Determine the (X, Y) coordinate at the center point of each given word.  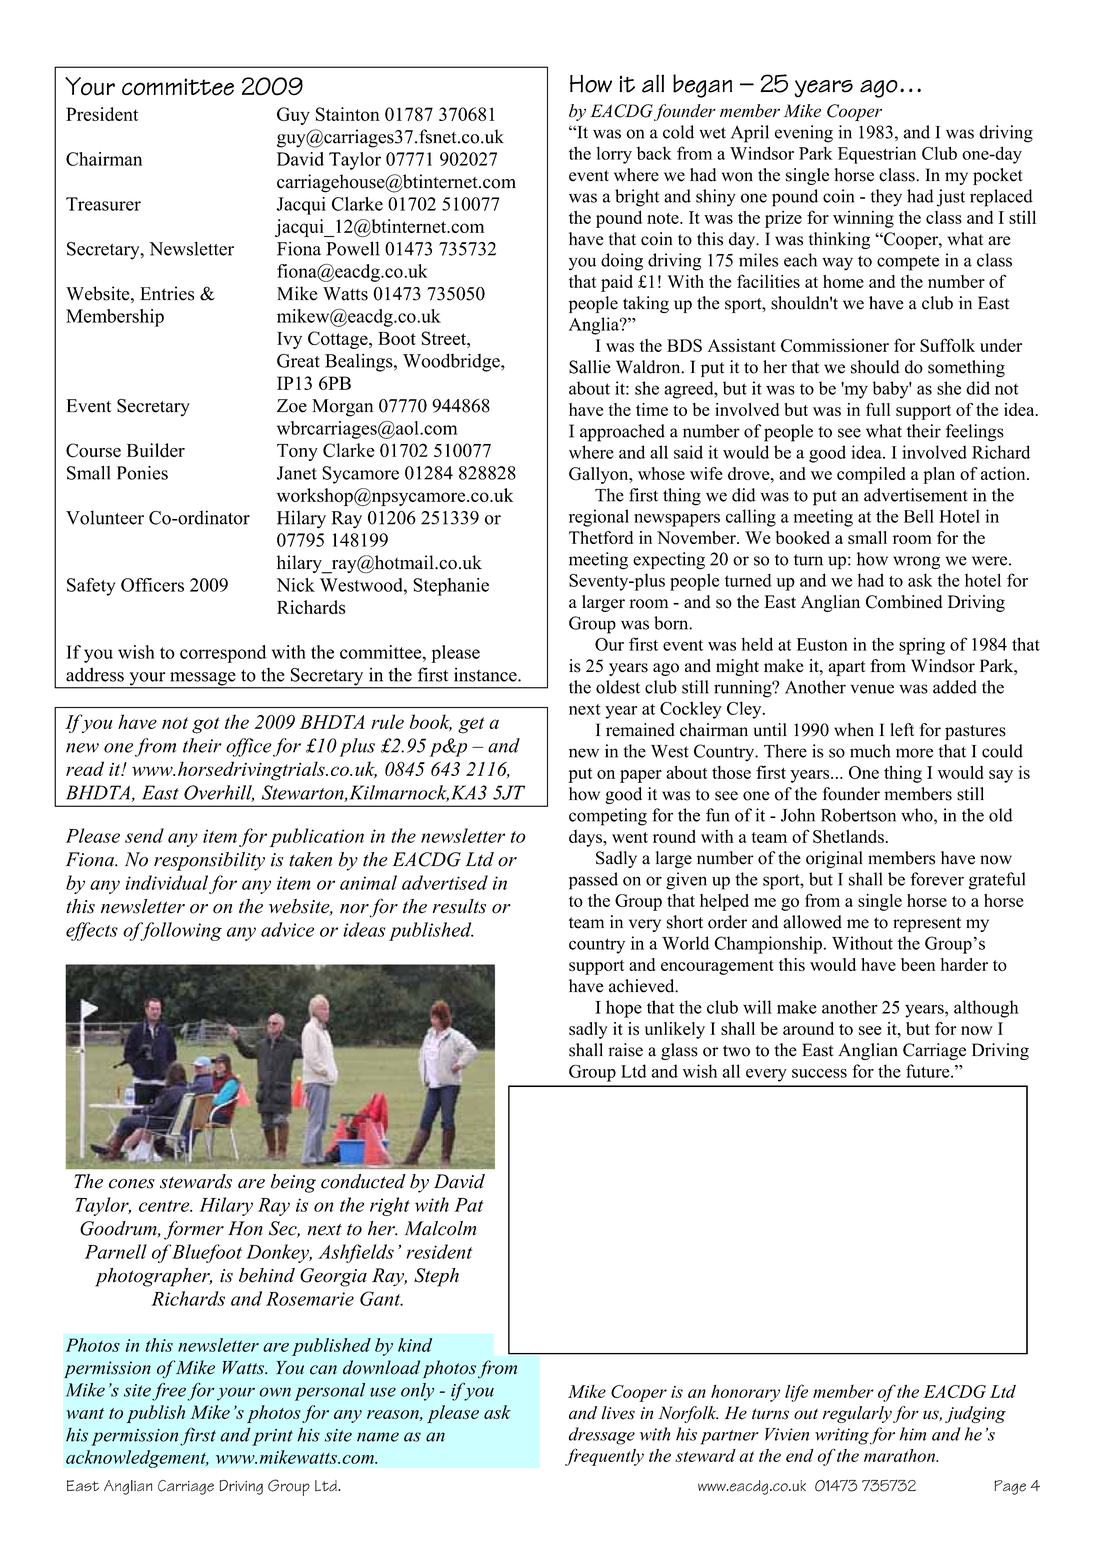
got (206, 725)
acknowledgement (137, 1459)
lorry (614, 155)
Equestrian (877, 155)
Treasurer (103, 204)
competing (608, 817)
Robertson (858, 815)
